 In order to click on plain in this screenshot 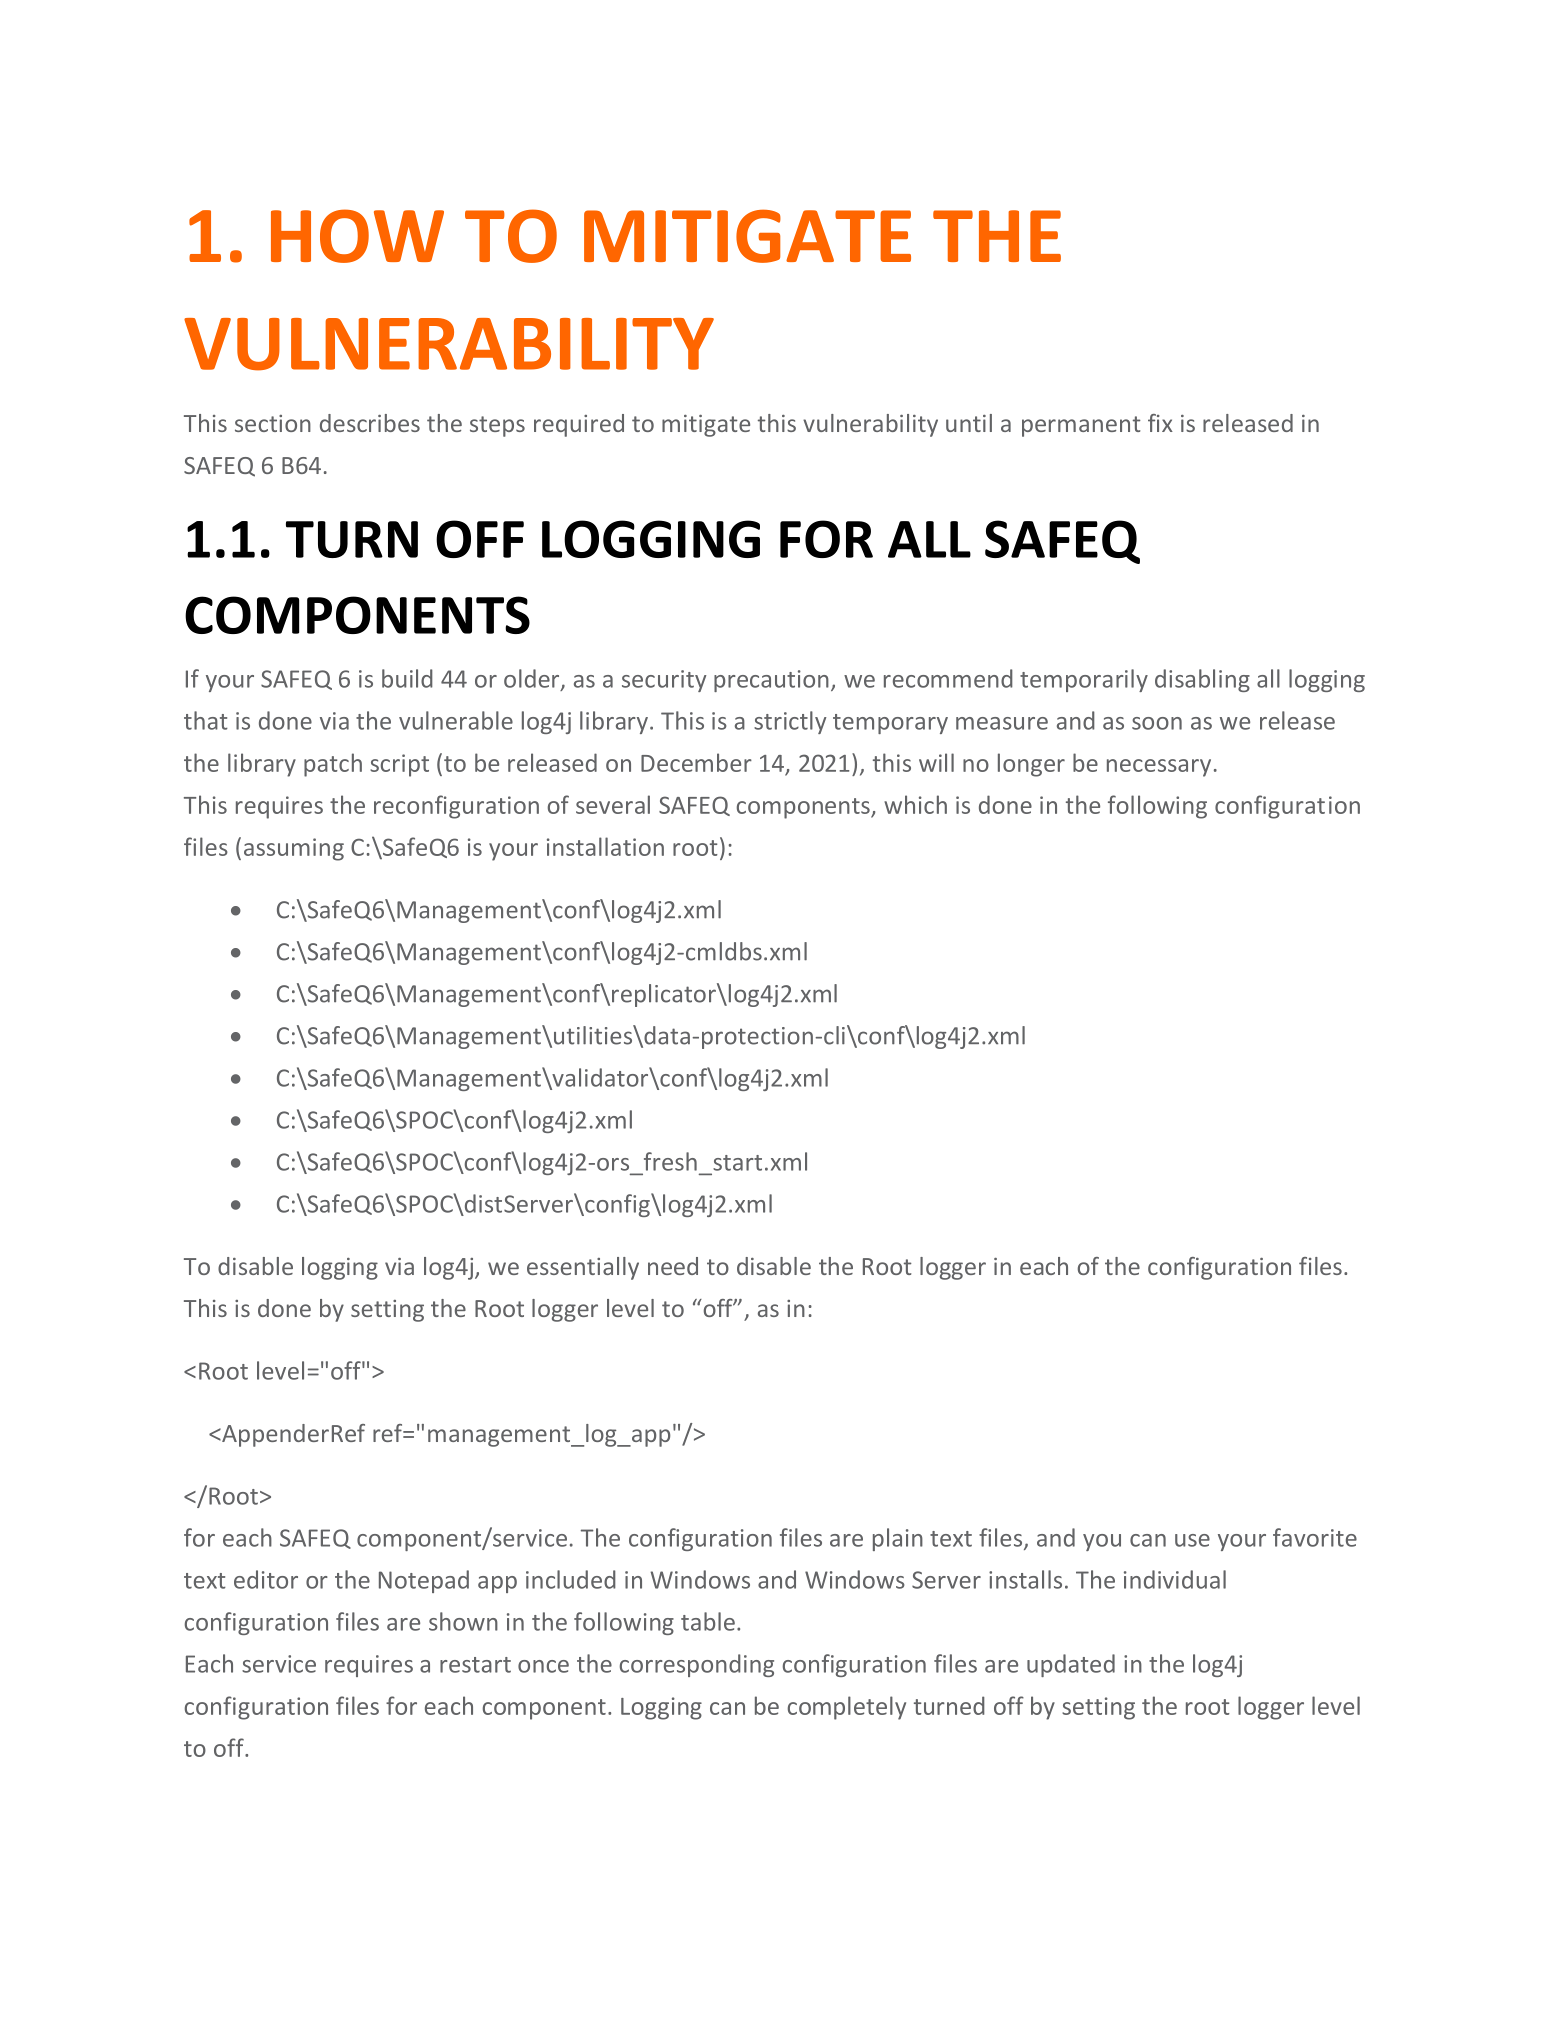, I will do `click(898, 1539)`.
